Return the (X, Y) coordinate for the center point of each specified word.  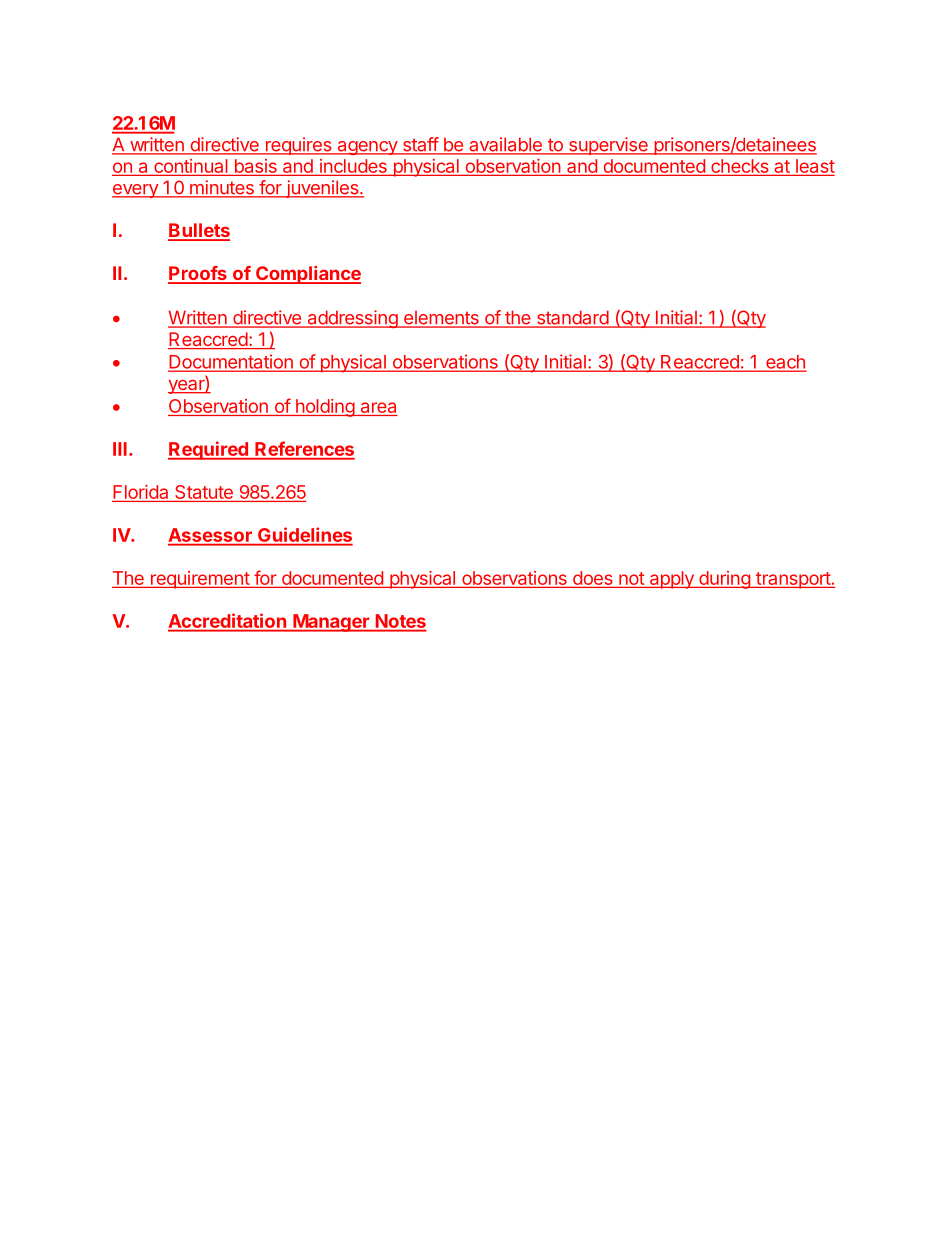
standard (572, 318)
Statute (204, 493)
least (814, 167)
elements (441, 319)
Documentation (231, 362)
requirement (199, 580)
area (378, 407)
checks (740, 166)
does (593, 578)
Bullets (199, 231)
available (505, 145)
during (724, 580)
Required (209, 450)
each (785, 363)
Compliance (307, 275)
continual (191, 166)
